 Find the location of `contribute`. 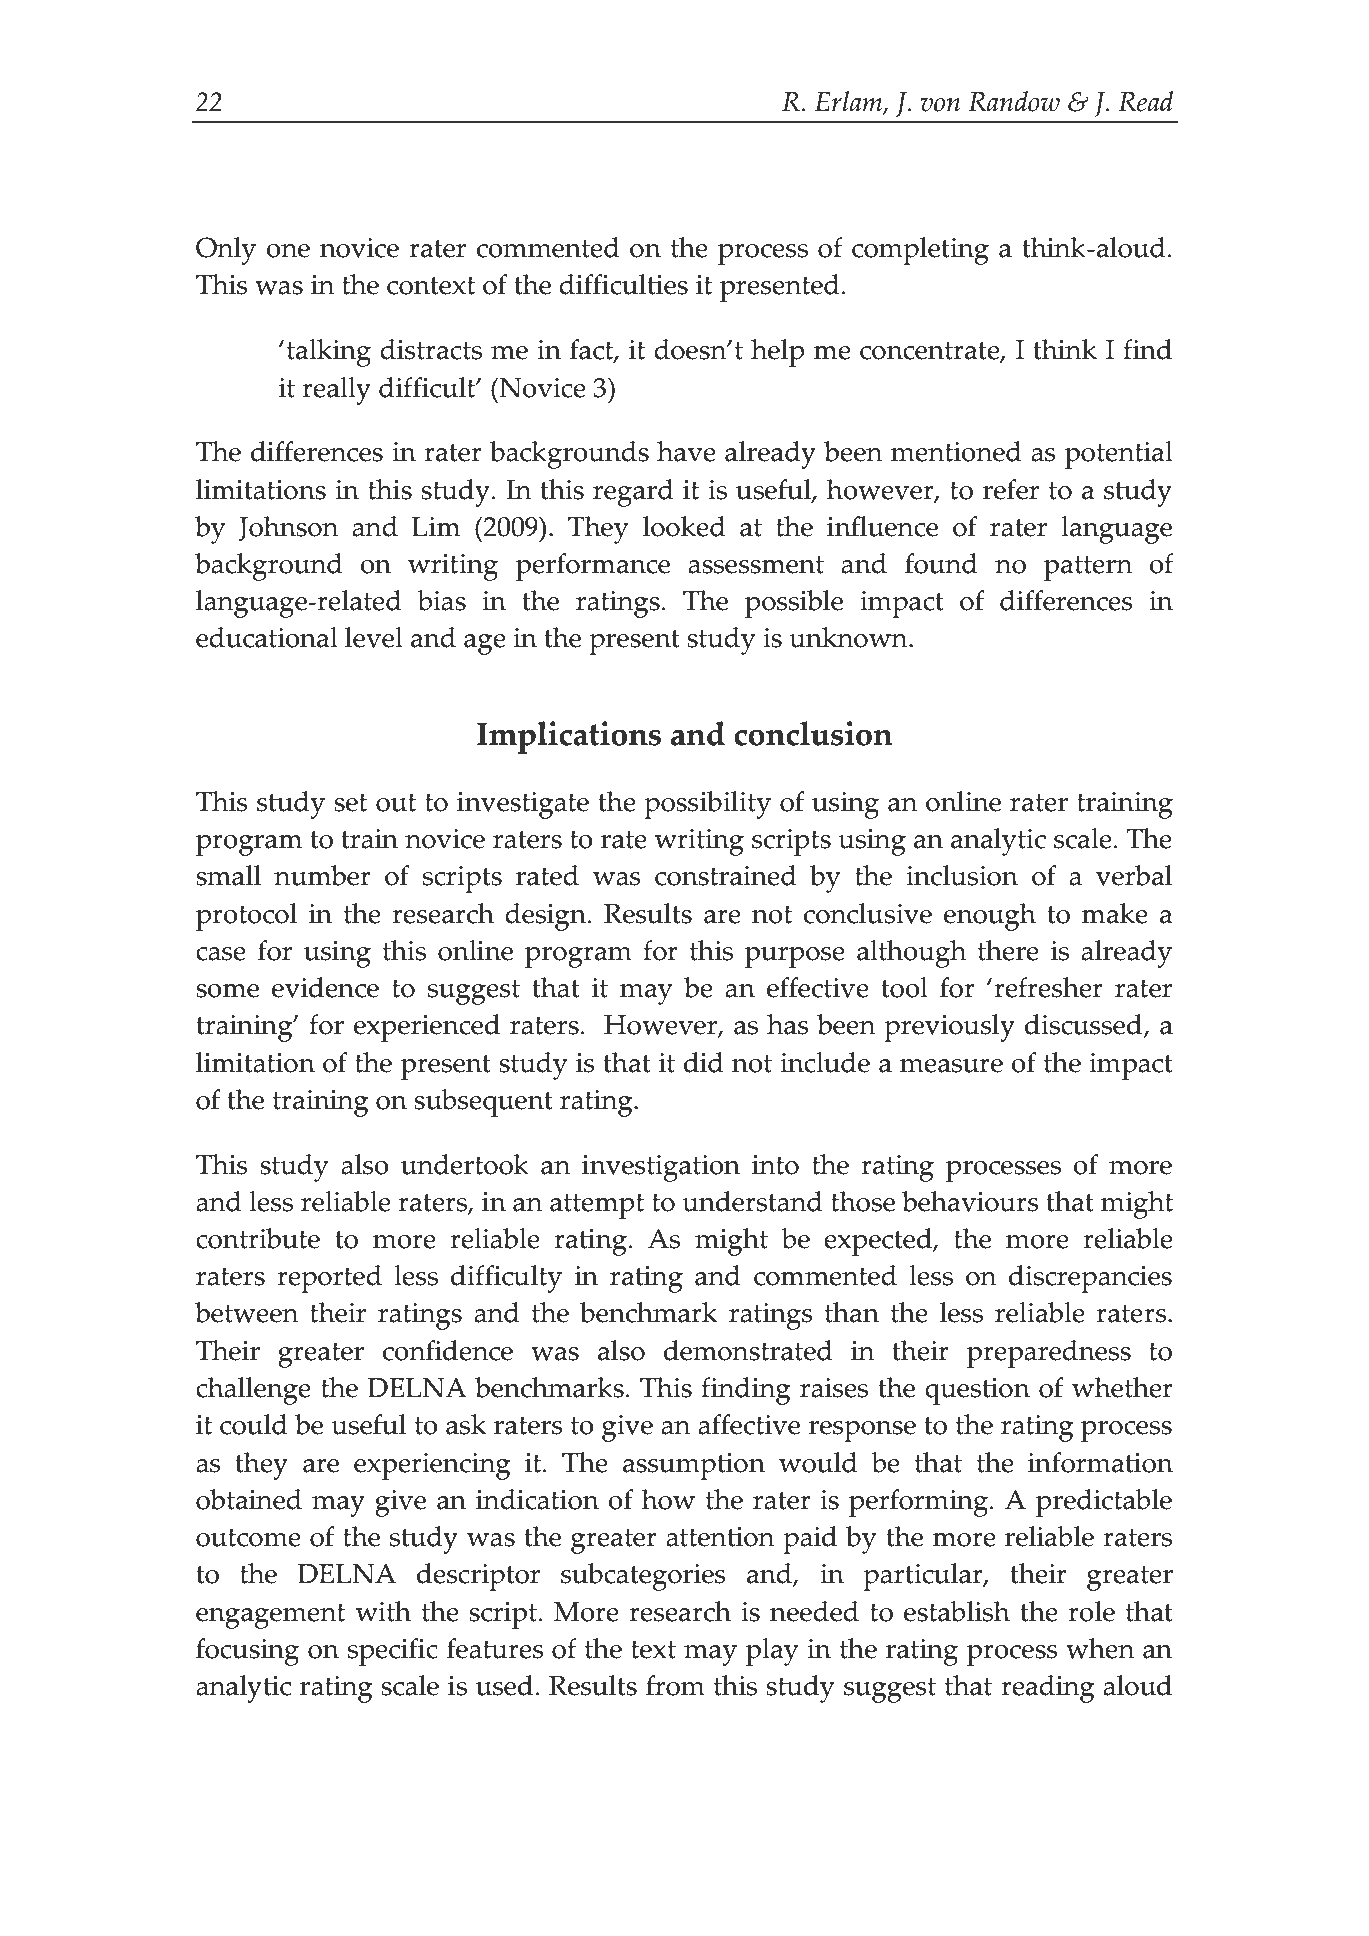

contribute is located at coordinates (258, 1238).
